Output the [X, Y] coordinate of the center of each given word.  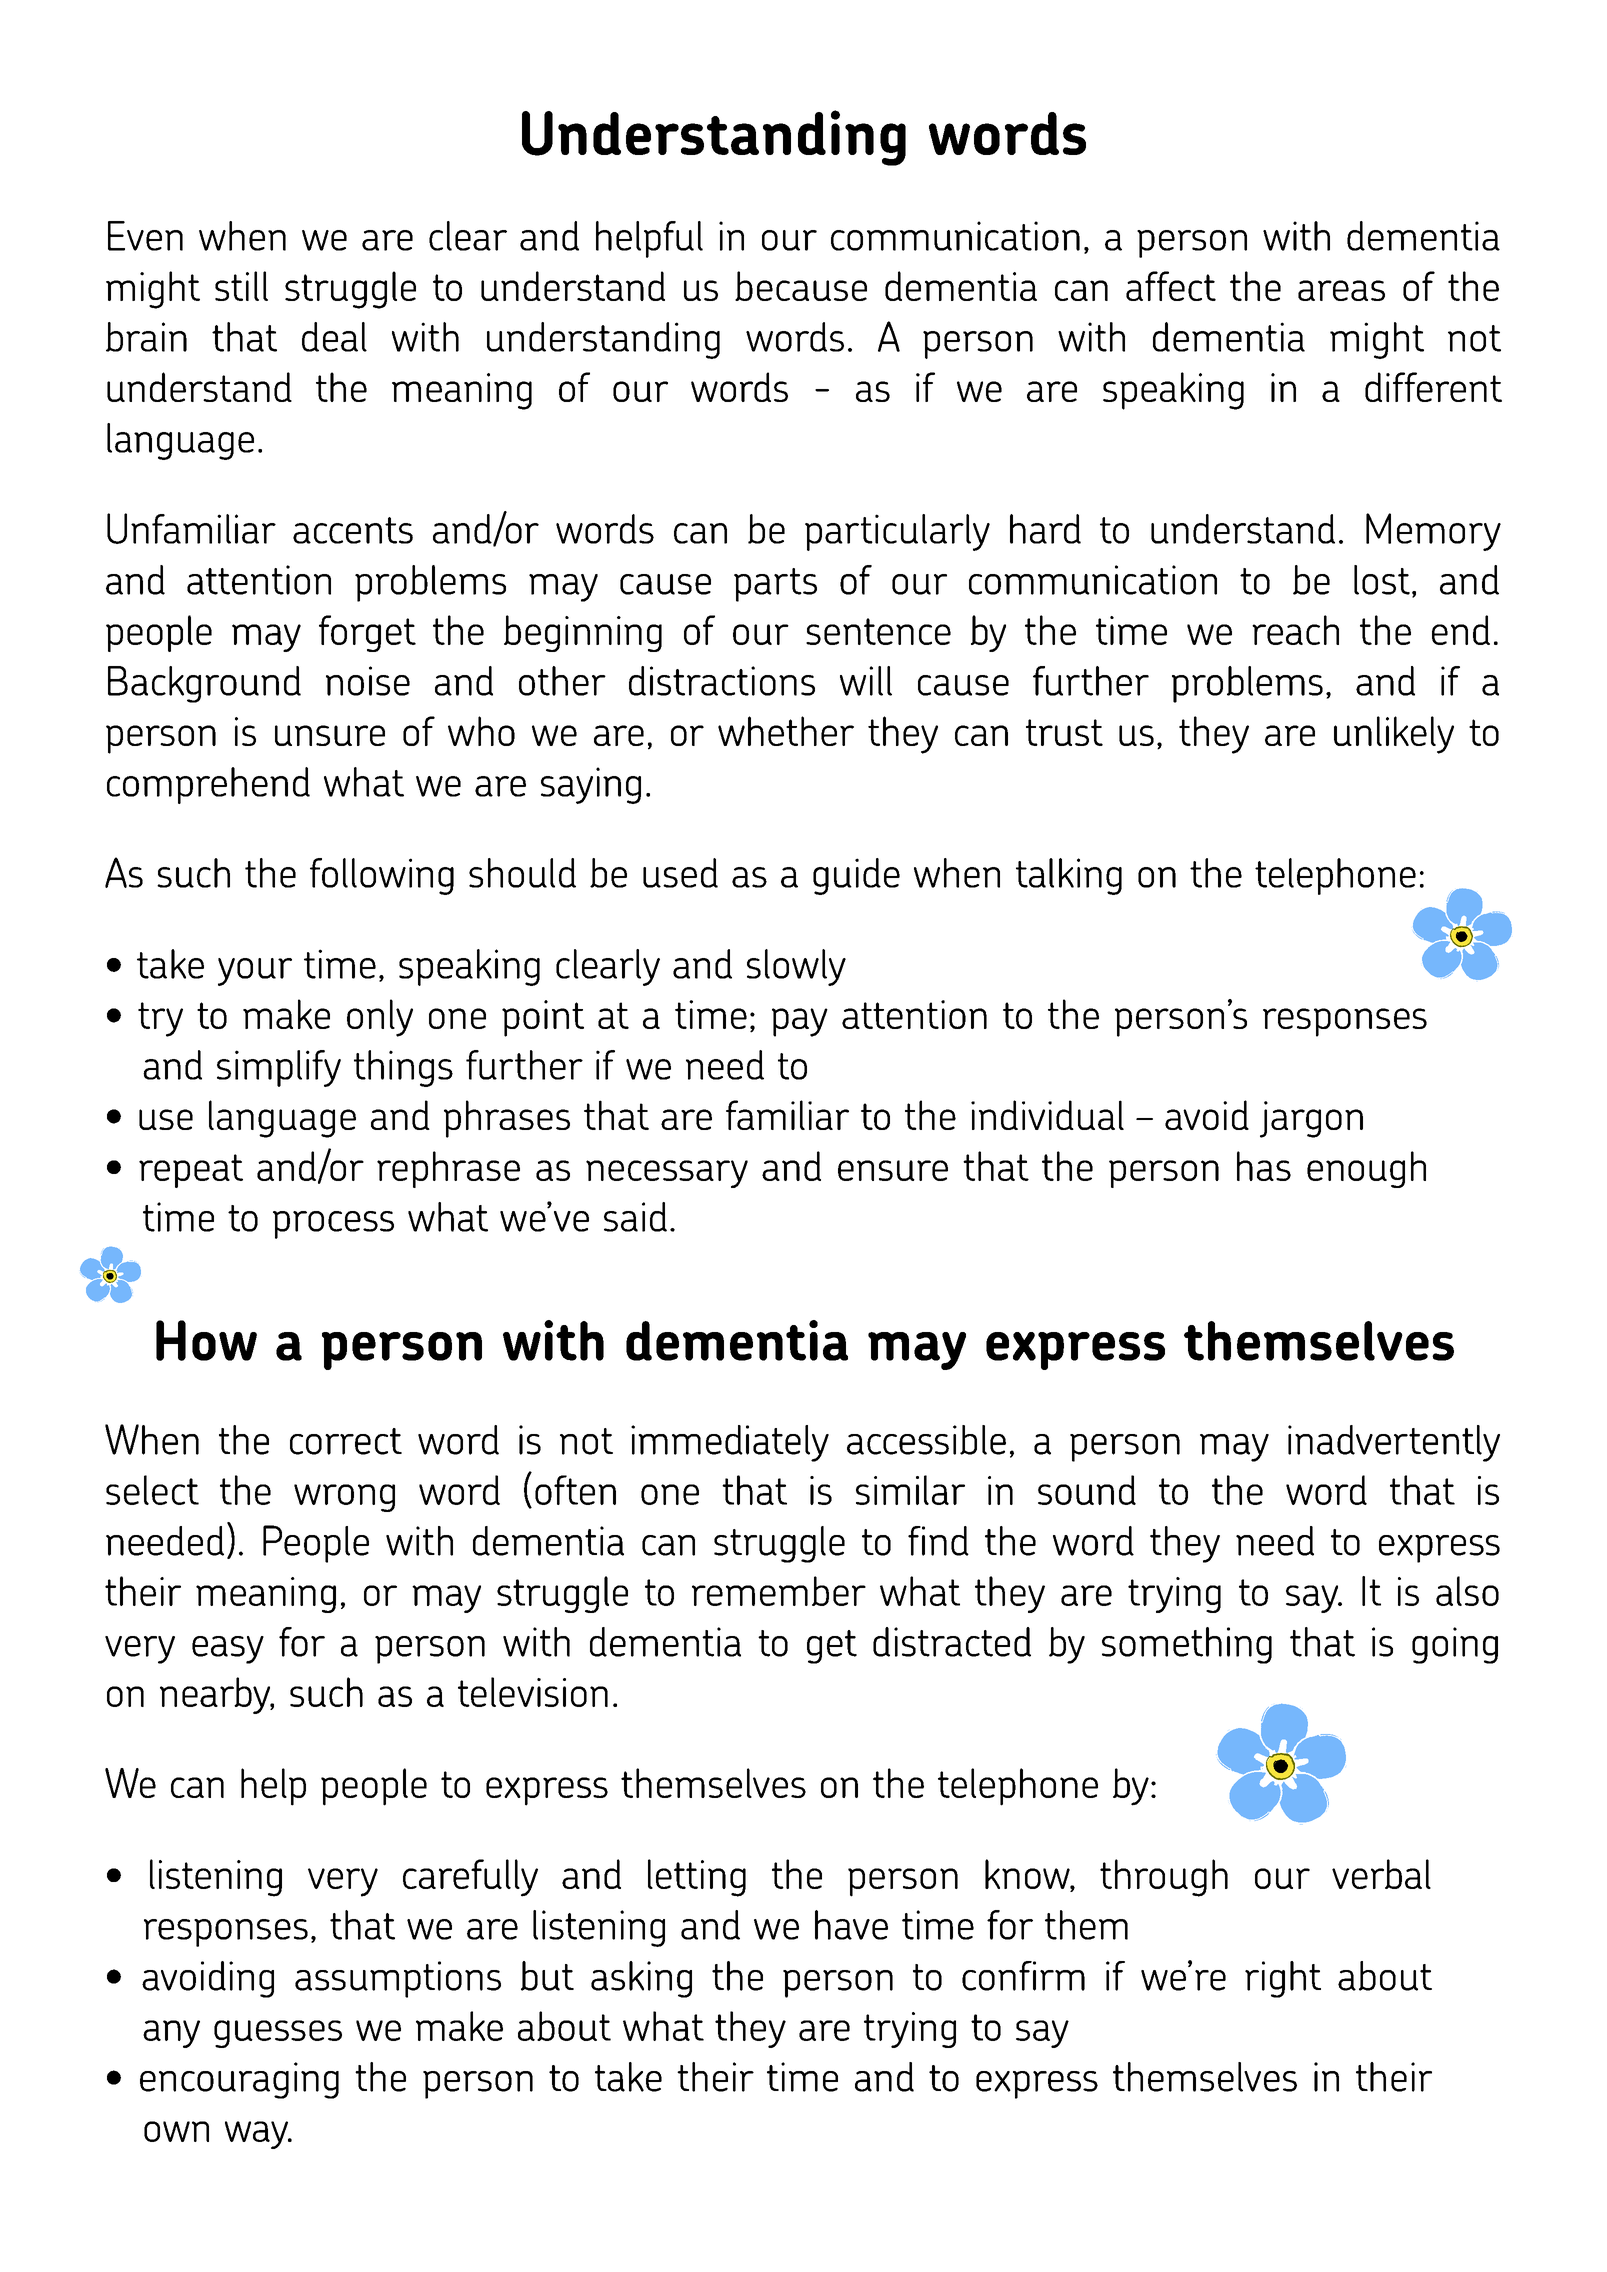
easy [228, 1650]
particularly [897, 532]
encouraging [239, 2080]
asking [641, 1979]
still [241, 286]
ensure [893, 1170]
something [1187, 1645]
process [333, 1225]
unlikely [1394, 735]
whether [786, 731]
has [1264, 1166]
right [1283, 1979]
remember [779, 1591]
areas [1341, 290]
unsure [330, 735]
